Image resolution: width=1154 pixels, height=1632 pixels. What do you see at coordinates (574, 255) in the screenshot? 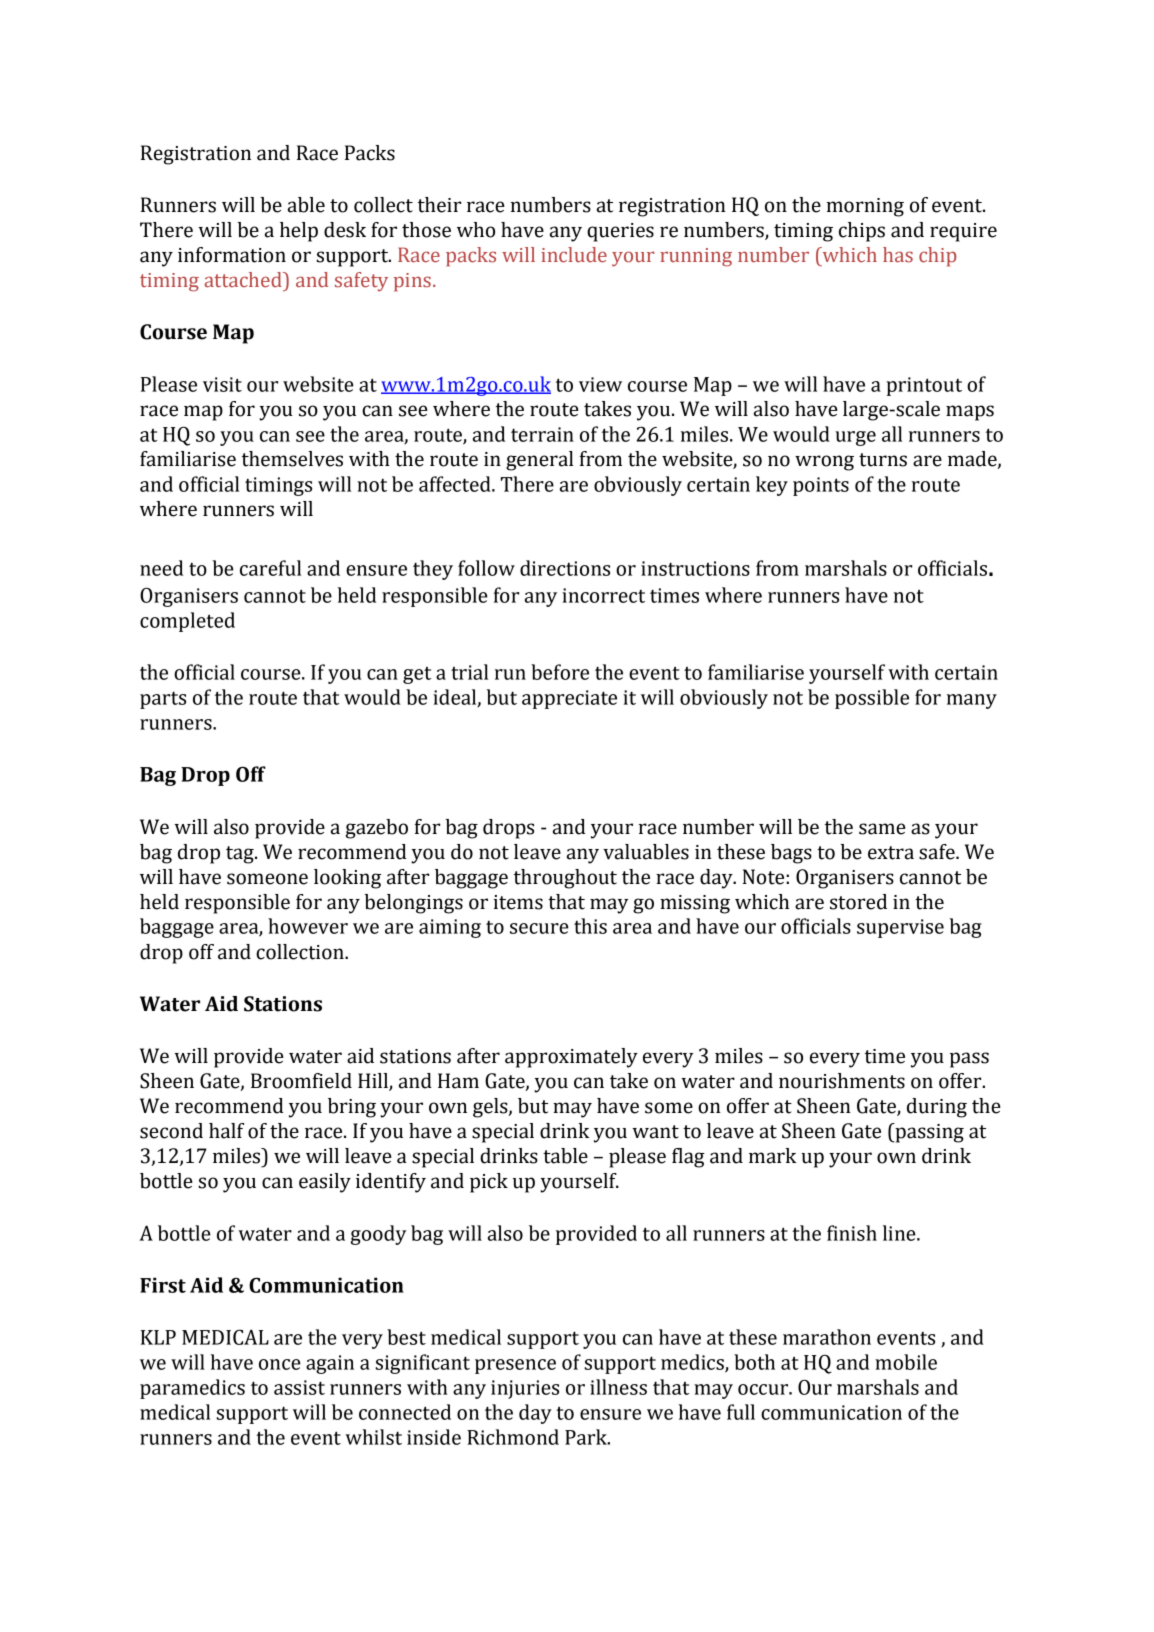
I see `include` at bounding box center [574, 255].
